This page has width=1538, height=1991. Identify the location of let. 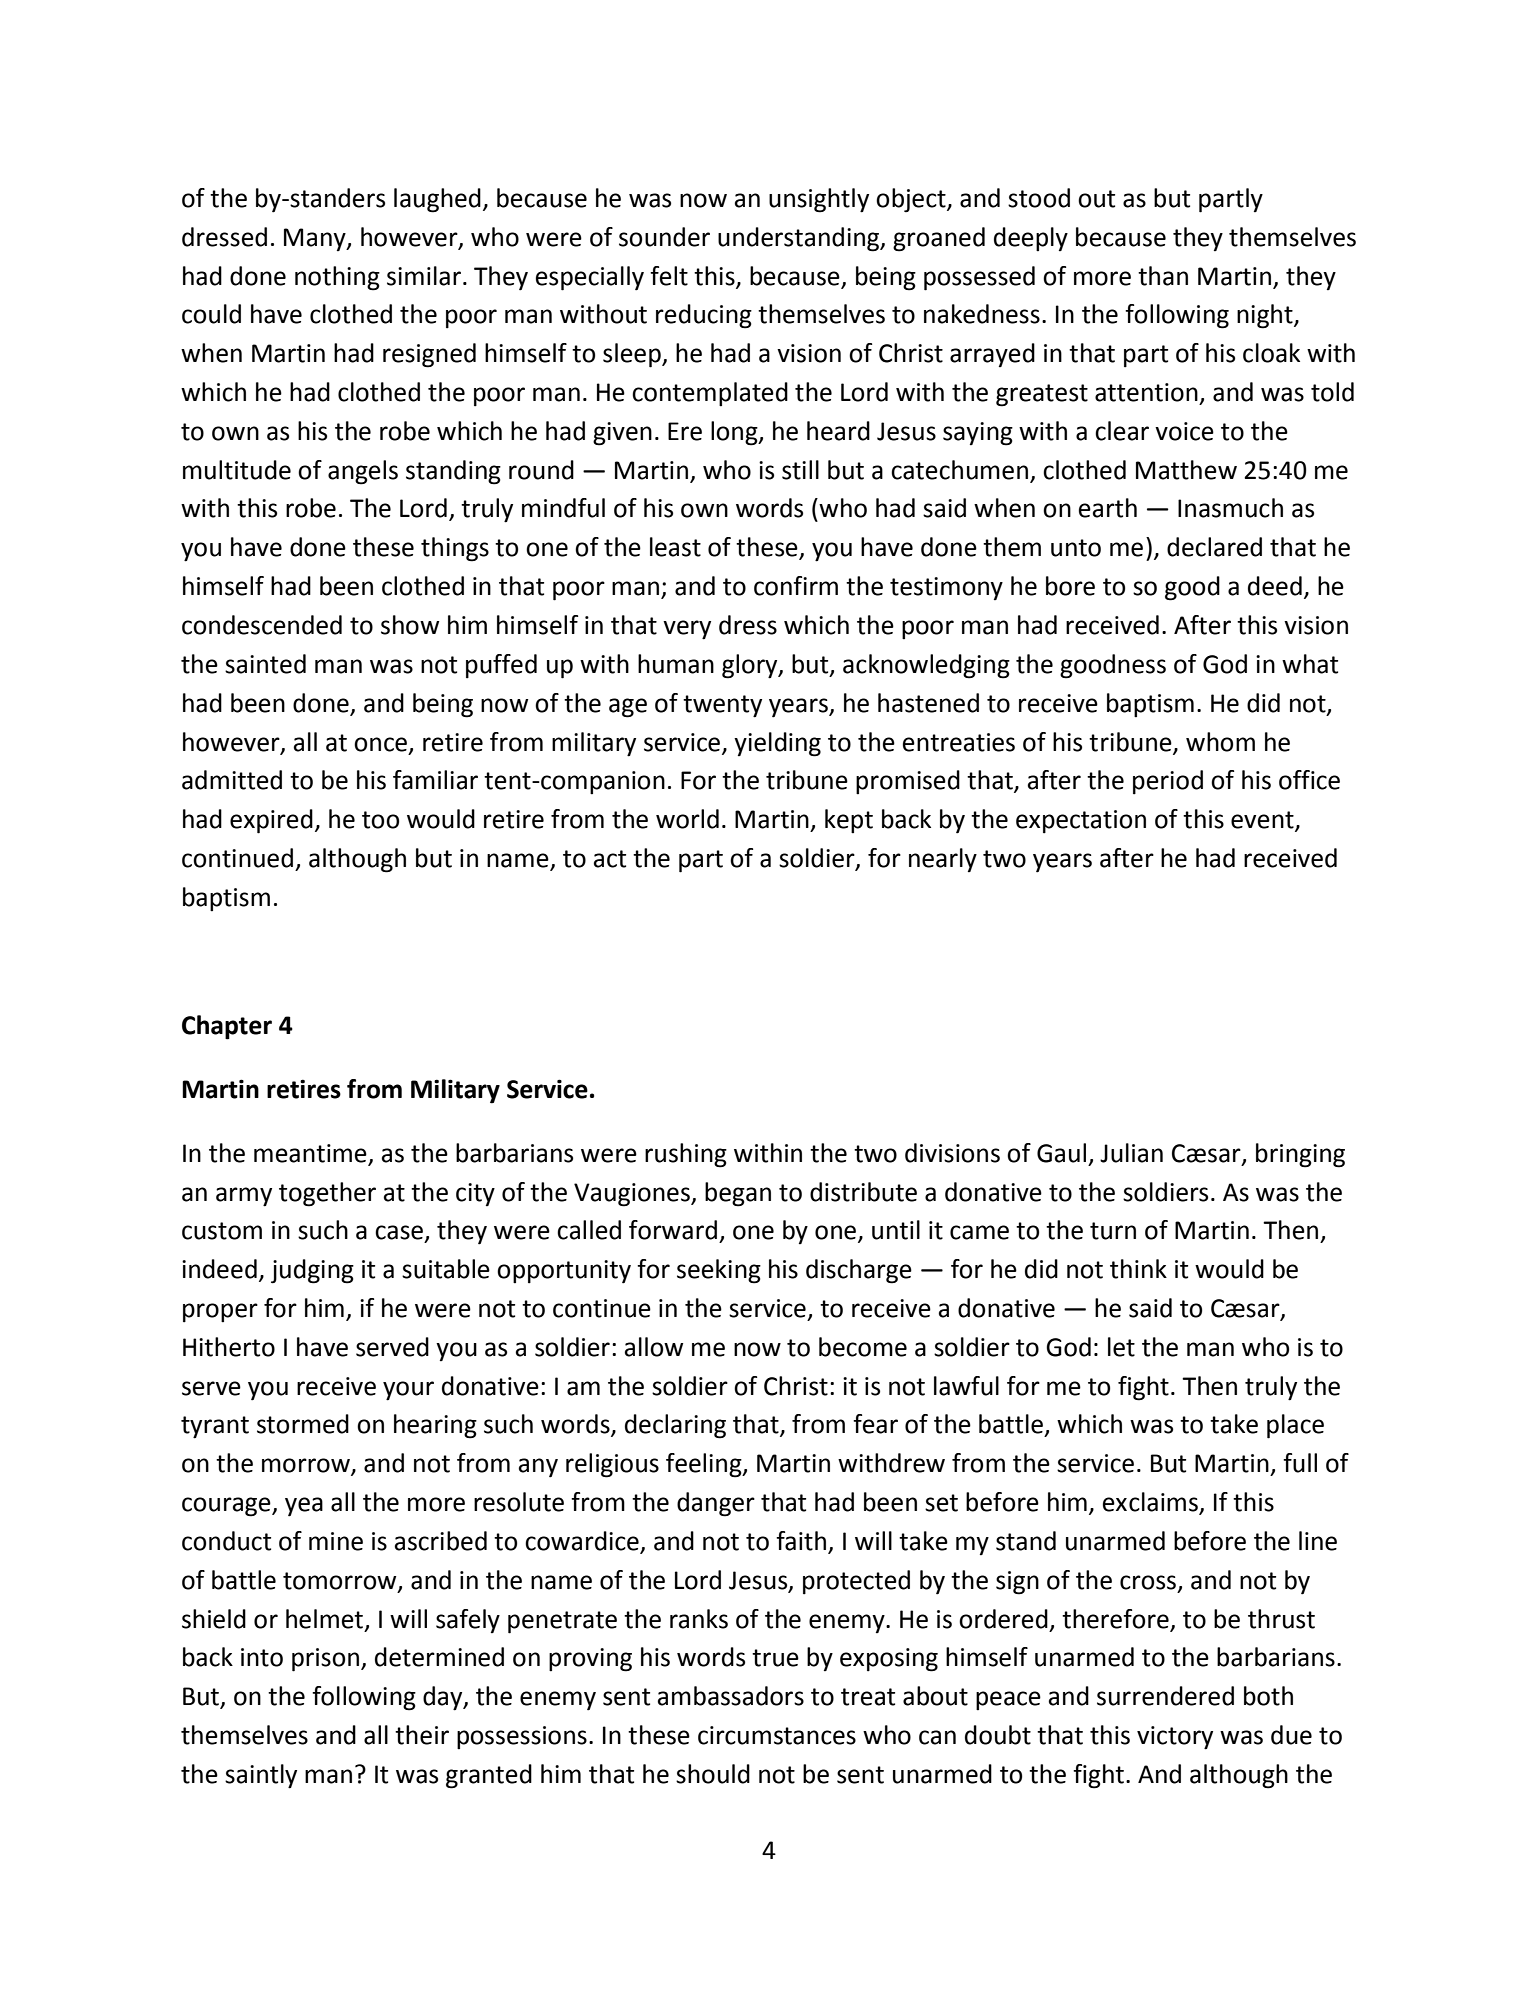
(1121, 1347).
